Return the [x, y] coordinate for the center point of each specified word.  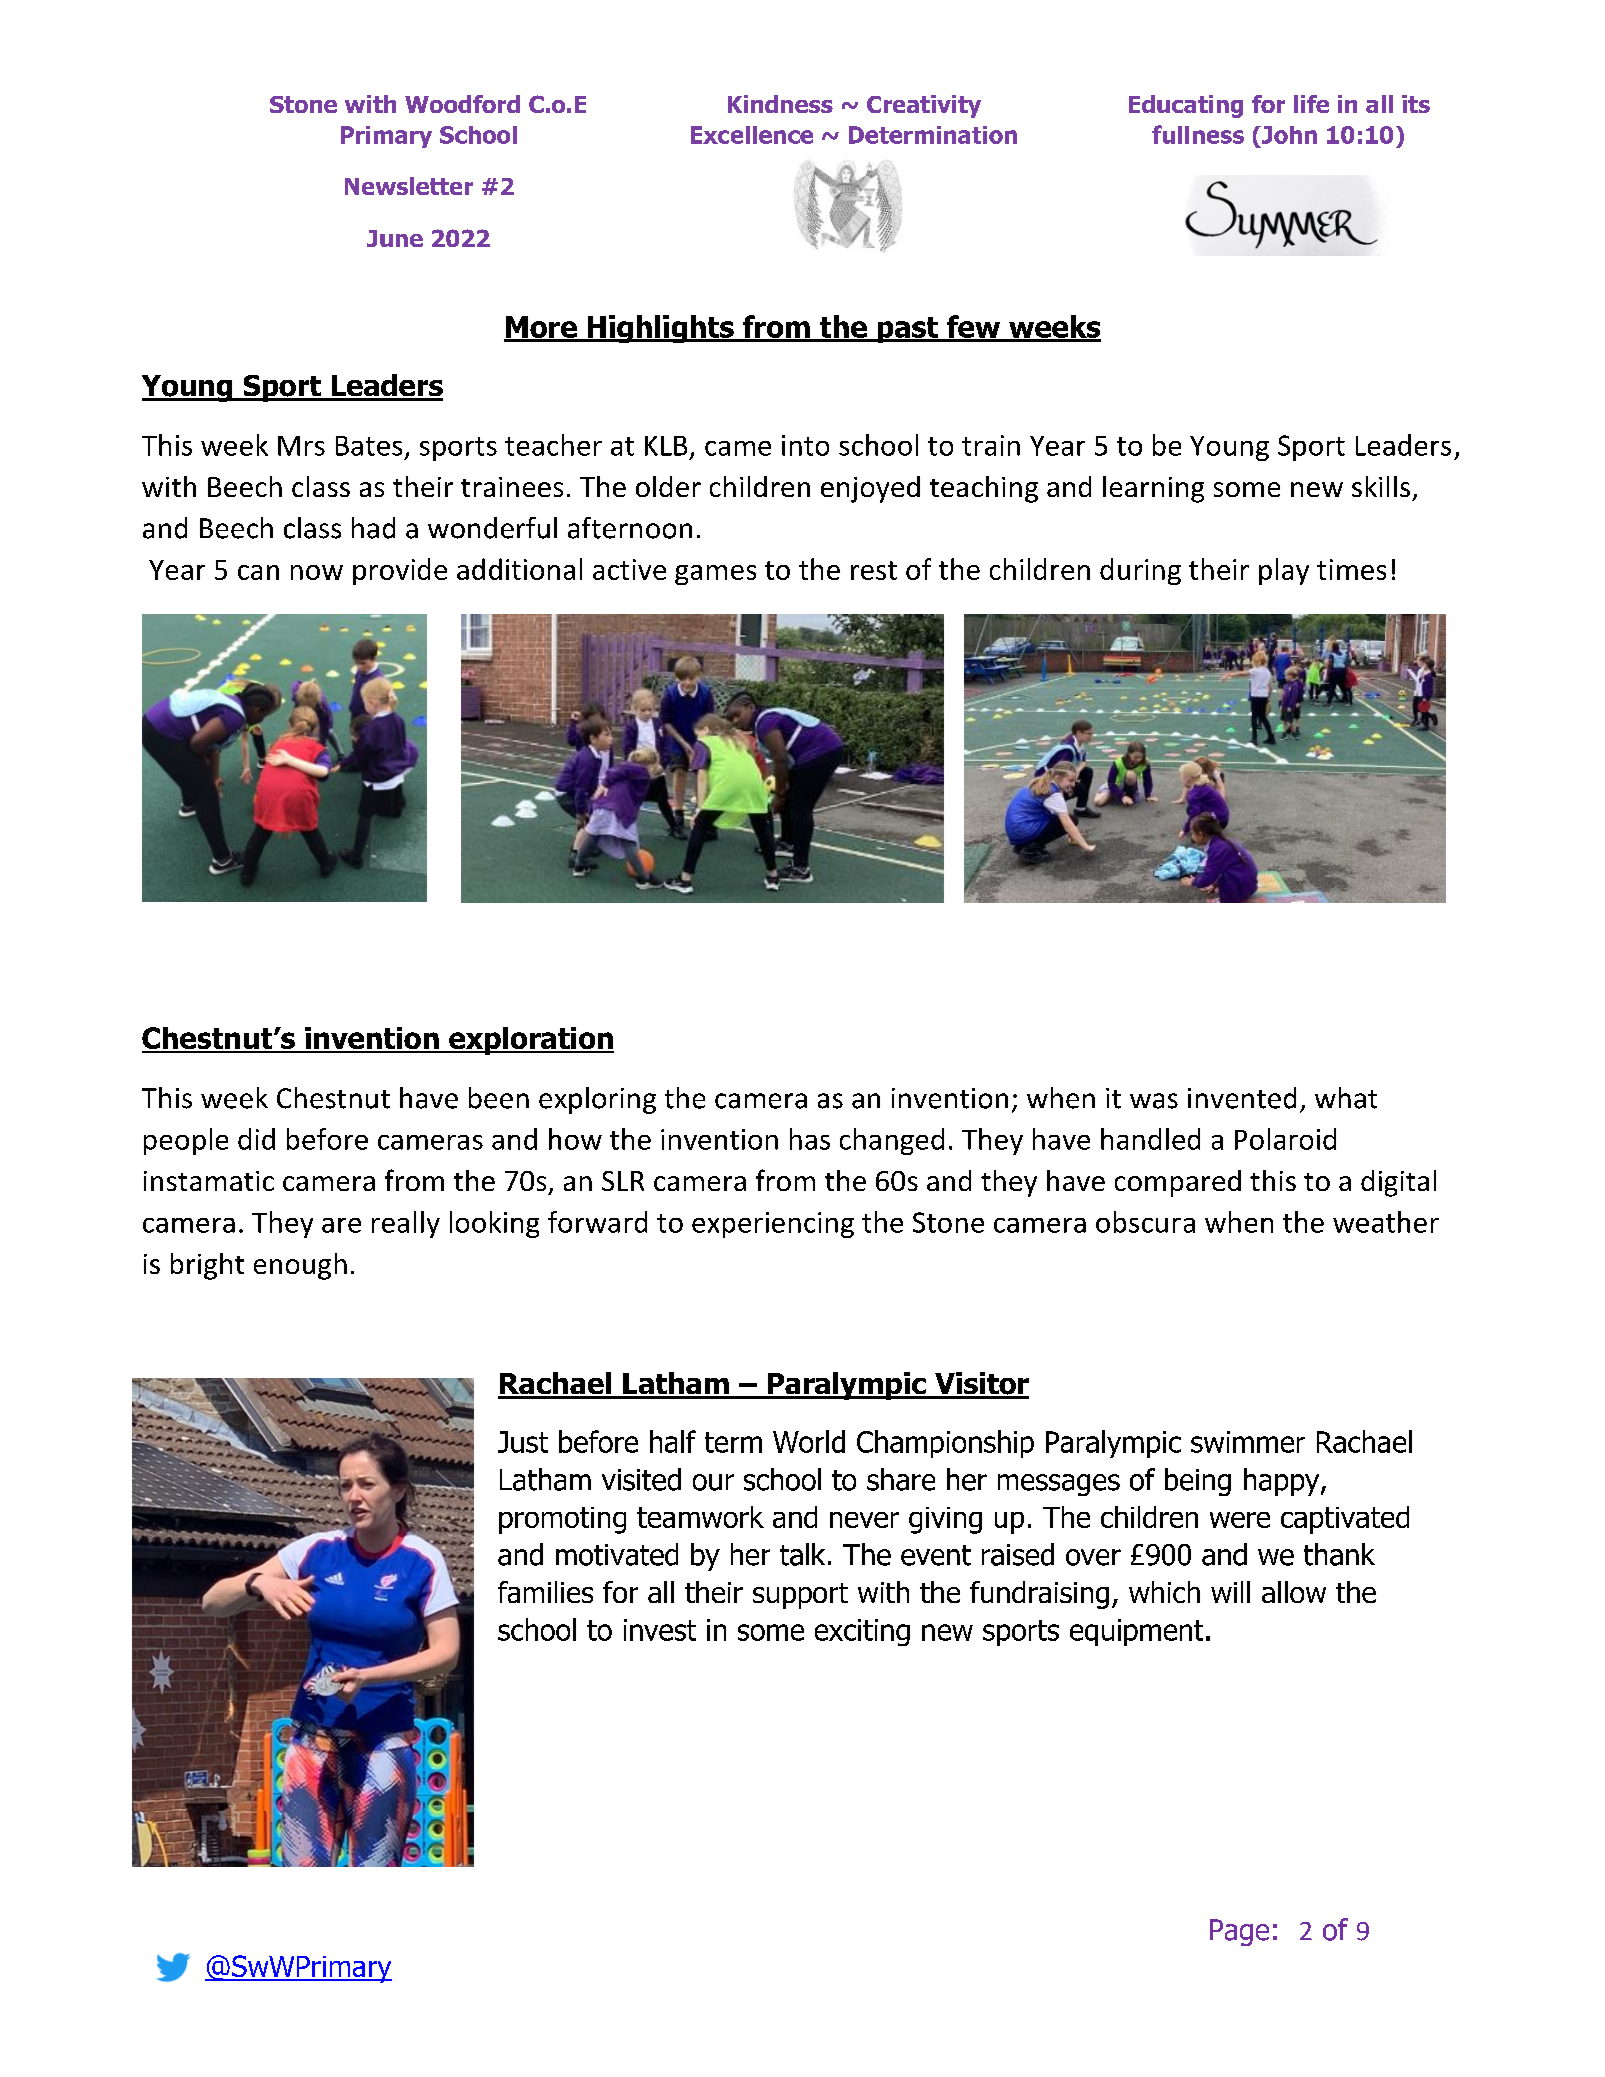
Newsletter [409, 186]
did [256, 1139]
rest [874, 570]
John [1288, 135]
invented [1242, 1098]
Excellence [752, 135]
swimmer [1248, 1442]
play [1284, 571]
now [317, 572]
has [810, 1139]
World [809, 1441]
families [545, 1592]
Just [523, 1442]
